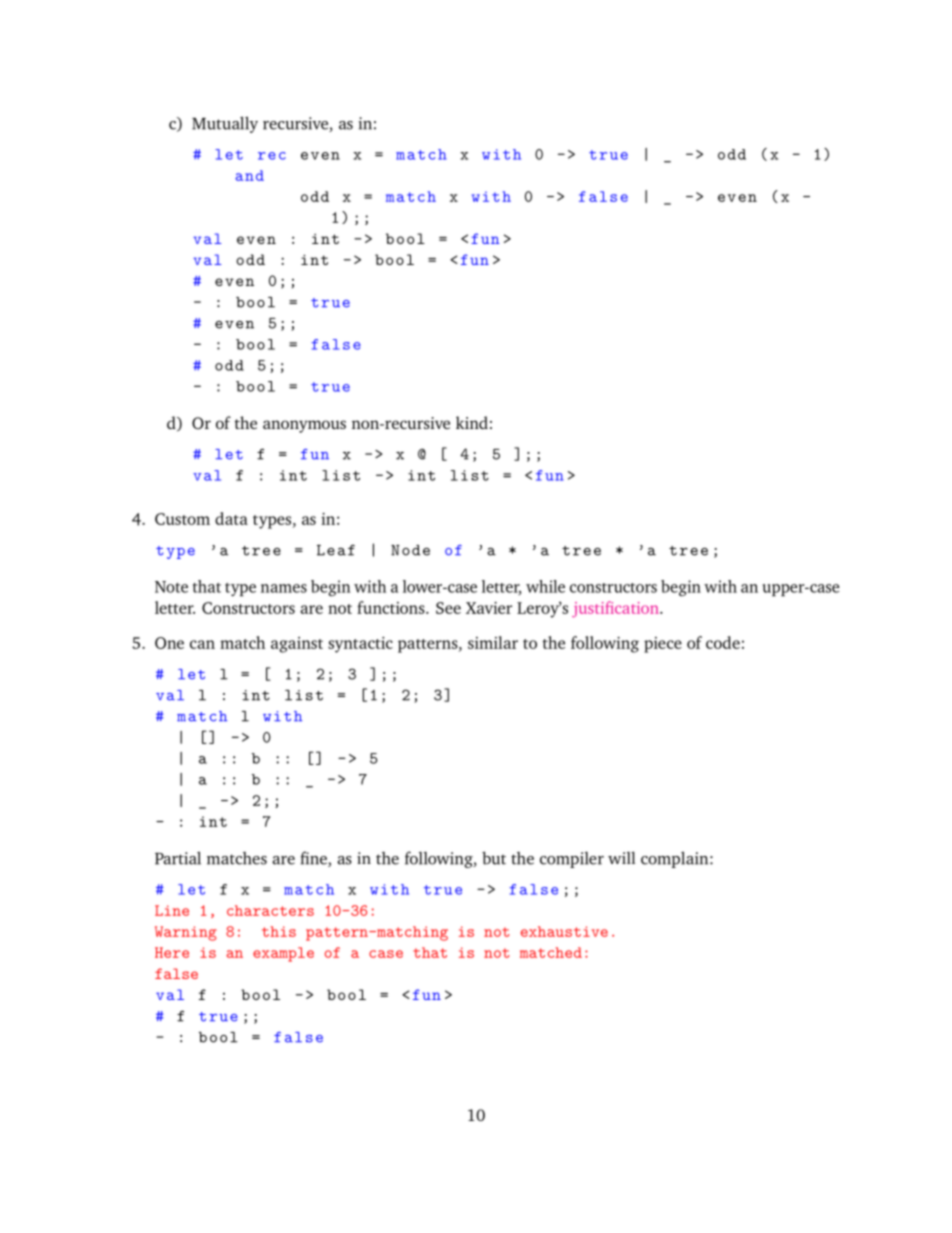  Describe the element at coordinates (472, 422) in the screenshot. I see `kind` at that location.
